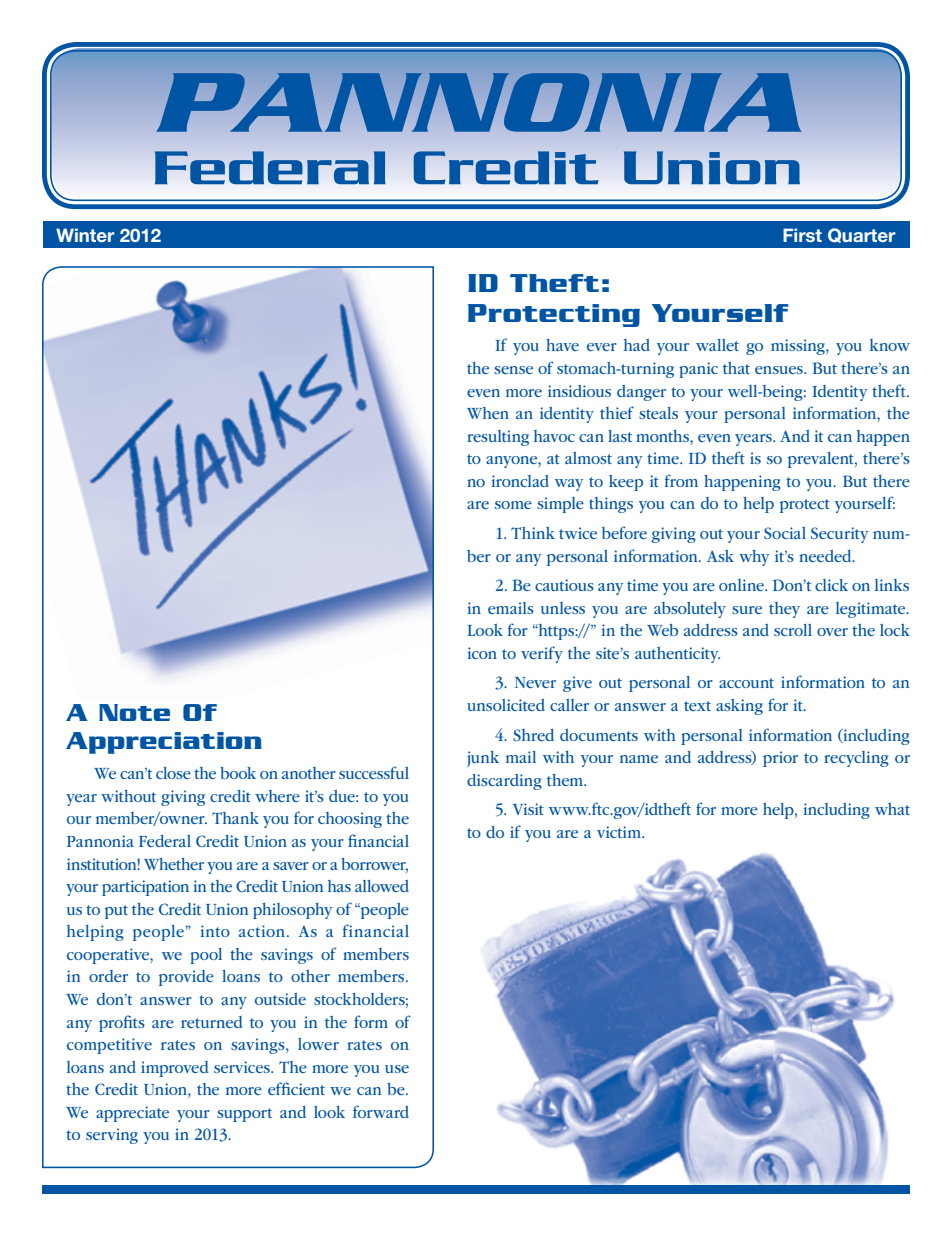  I want to click on what, so click(892, 809).
